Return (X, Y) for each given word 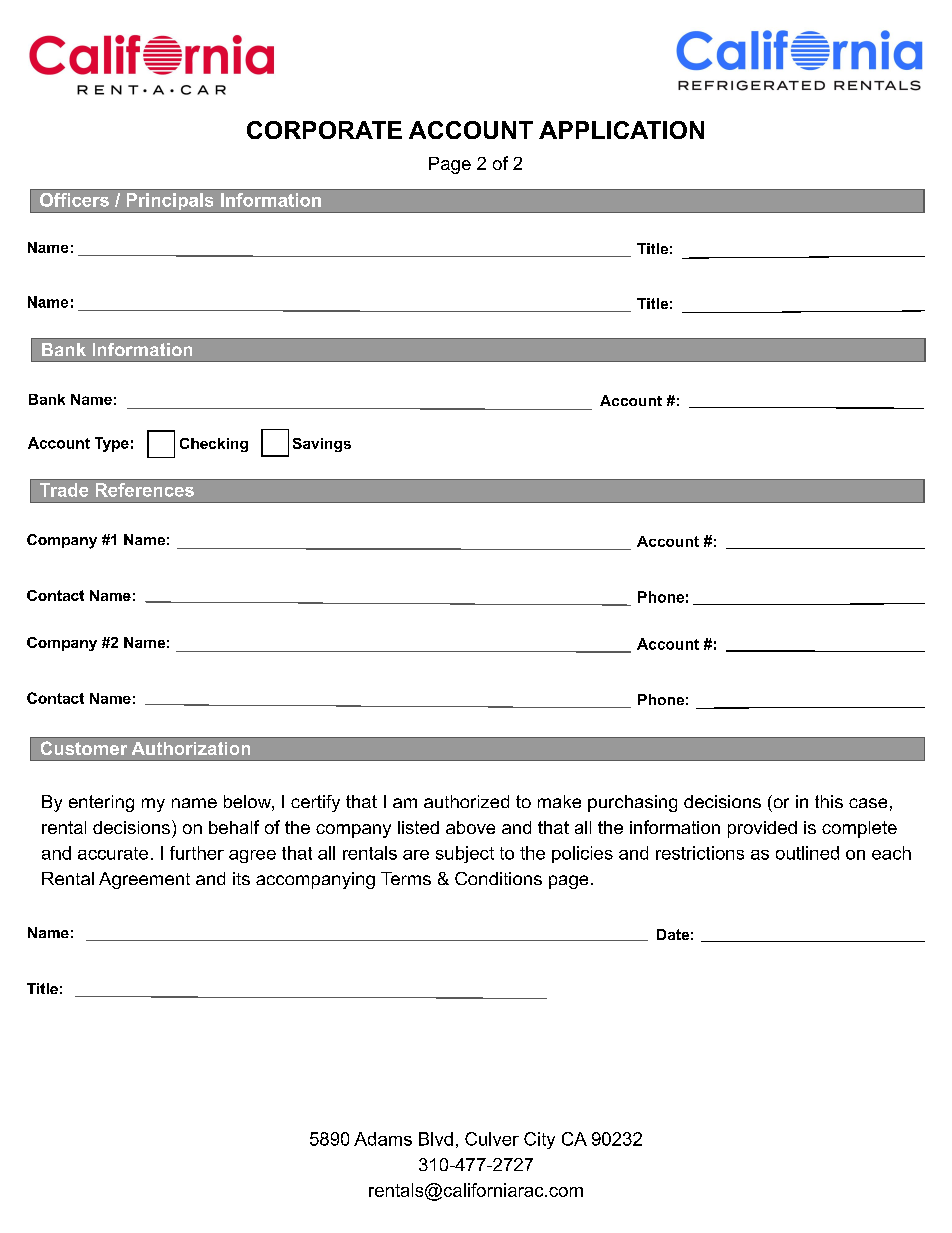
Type (112, 444)
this (829, 801)
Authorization (191, 748)
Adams (383, 1139)
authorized (466, 801)
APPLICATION (621, 130)
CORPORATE (324, 130)
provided (762, 829)
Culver (492, 1139)
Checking (214, 445)
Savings (322, 445)
